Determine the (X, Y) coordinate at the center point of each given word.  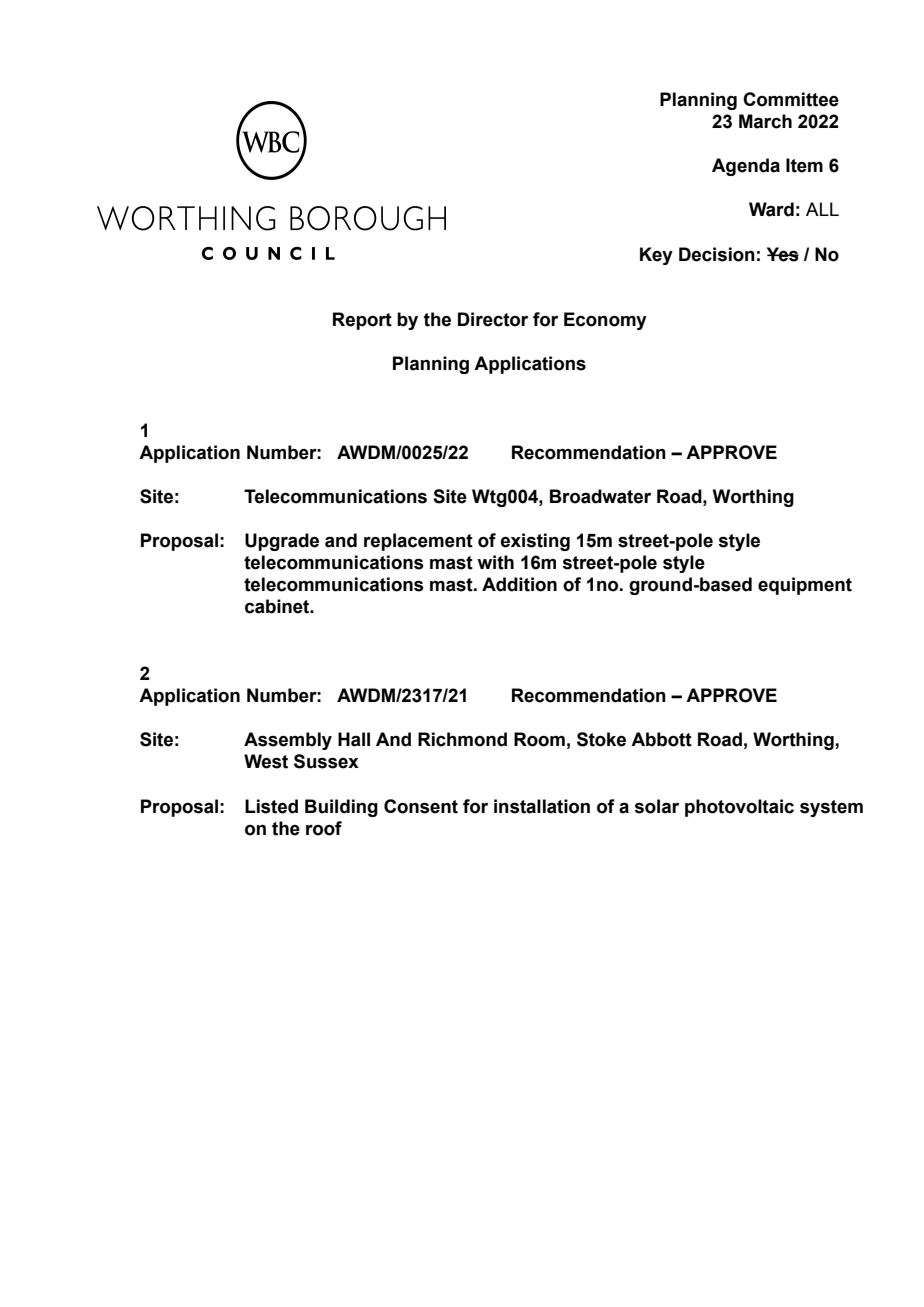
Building (341, 808)
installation (542, 806)
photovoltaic (739, 808)
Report (362, 321)
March (765, 121)
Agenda (746, 167)
